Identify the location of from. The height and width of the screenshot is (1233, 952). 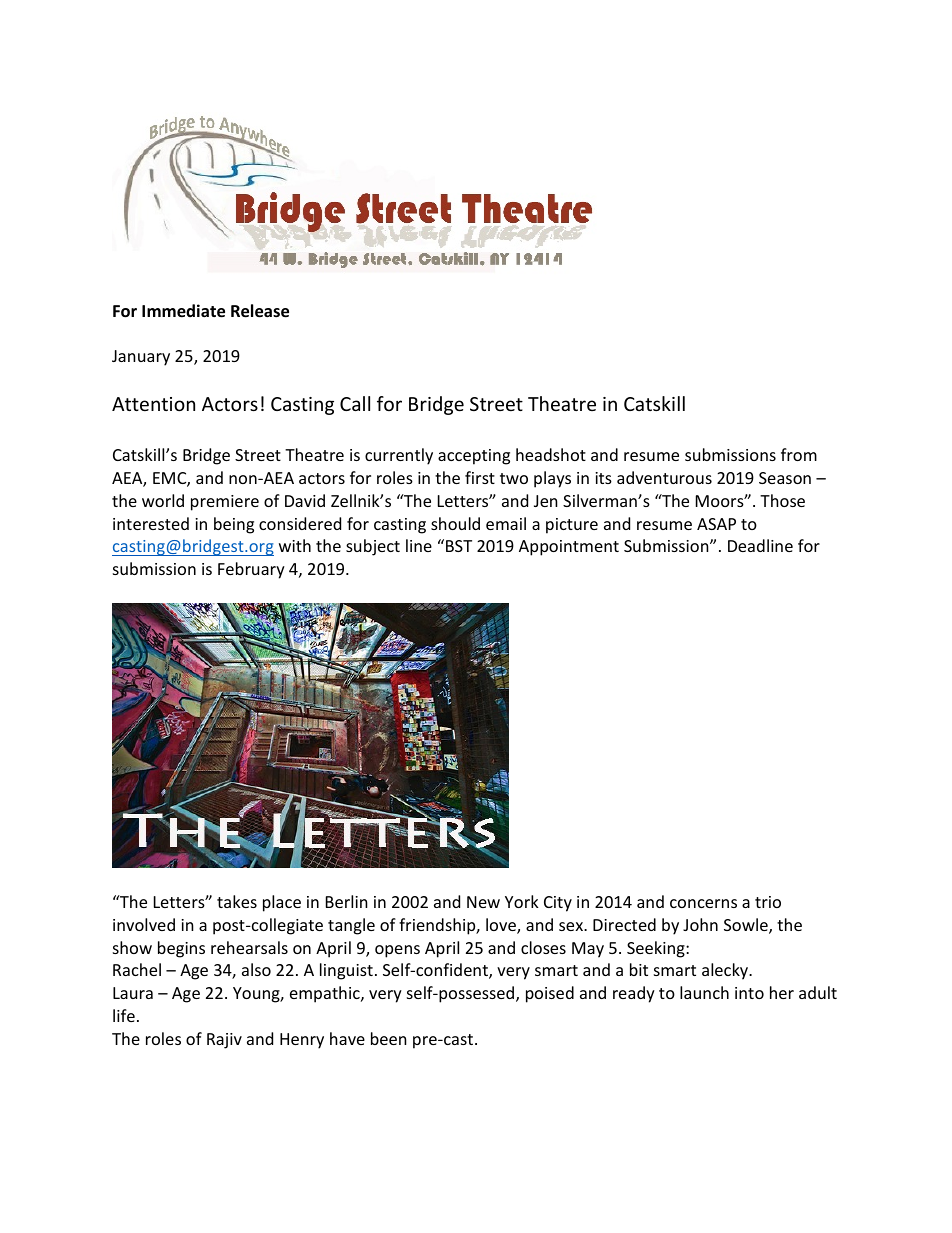
(799, 454).
